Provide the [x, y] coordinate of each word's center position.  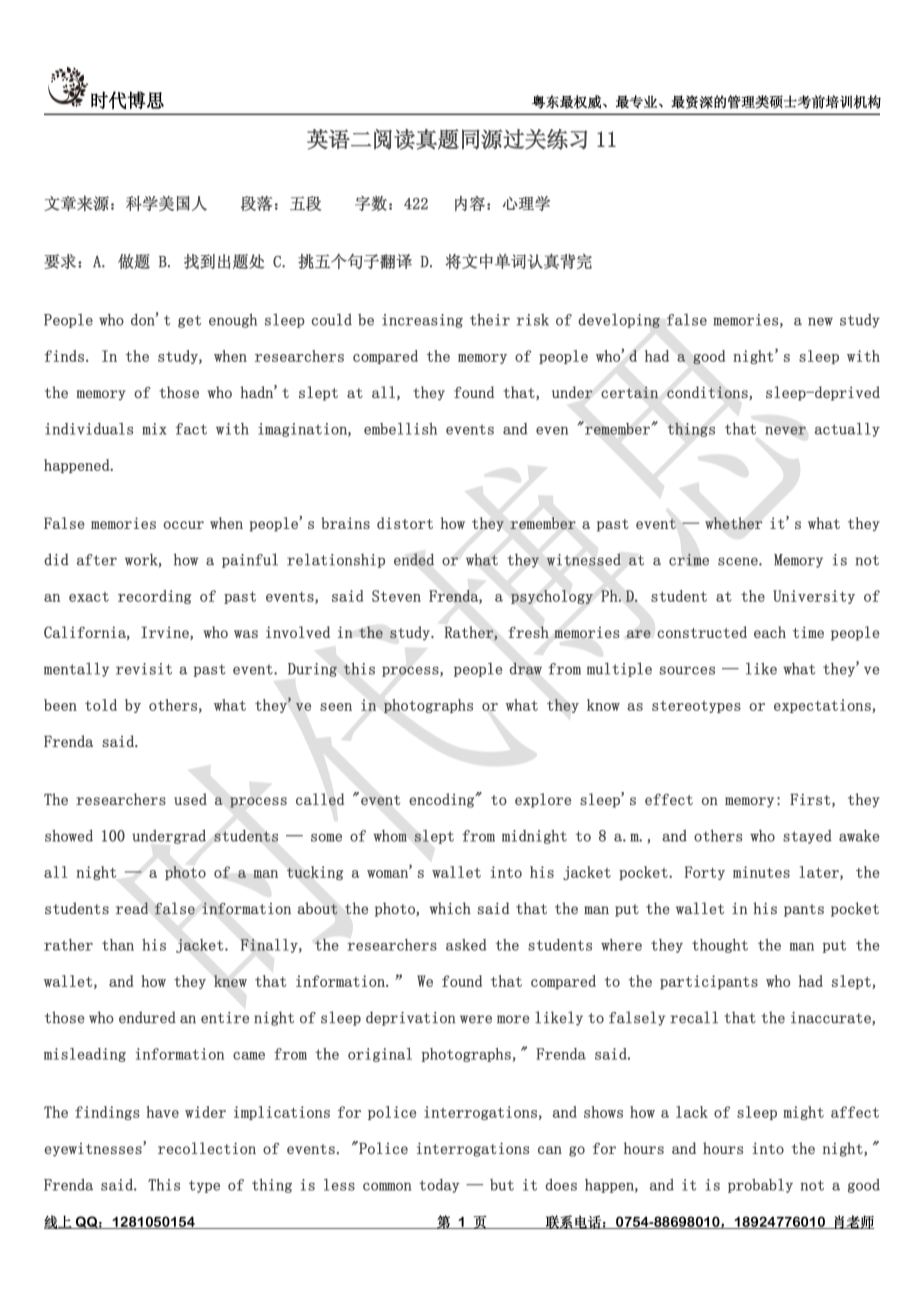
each [770, 632]
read [132, 908]
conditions [708, 393]
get [189, 321]
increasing [422, 321]
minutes [761, 872]
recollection [207, 1148]
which [450, 908]
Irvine [166, 633]
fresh [528, 632]
